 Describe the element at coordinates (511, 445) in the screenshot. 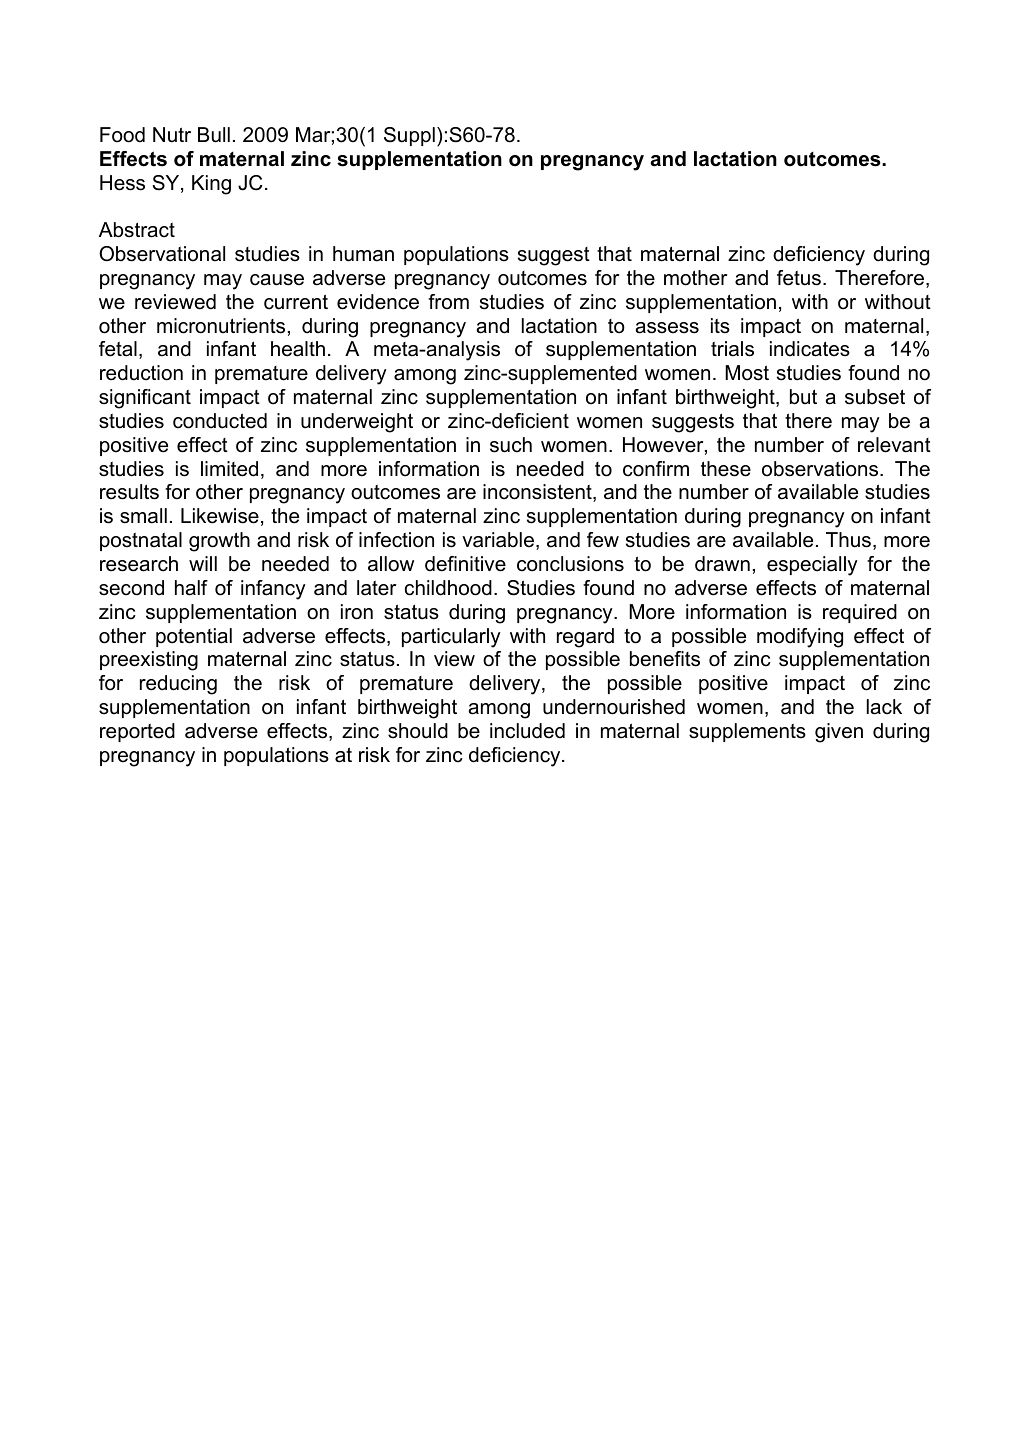

I see `such` at that location.
